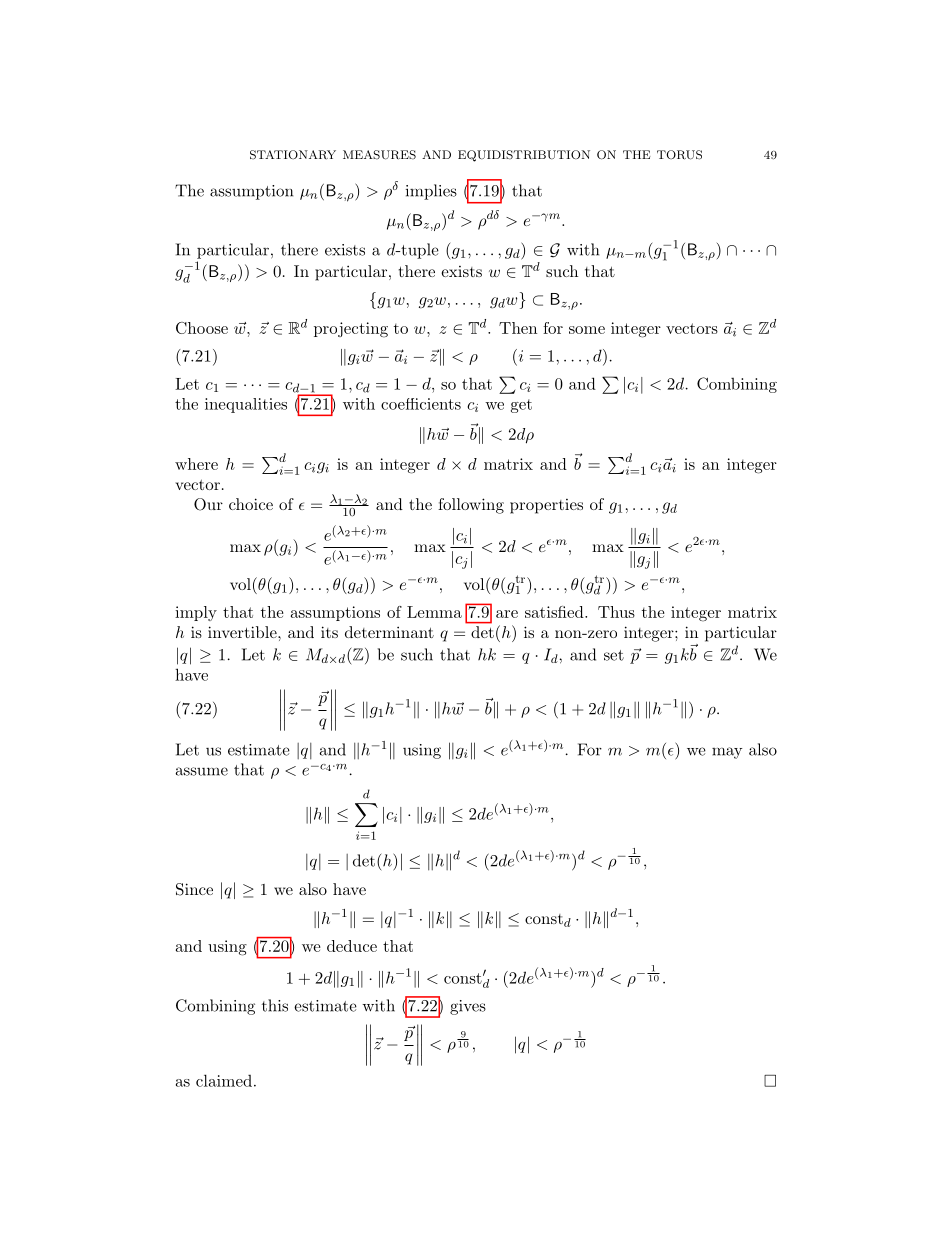 The image size is (952, 1233). Describe the element at coordinates (587, 330) in the page. I see `some` at that location.
